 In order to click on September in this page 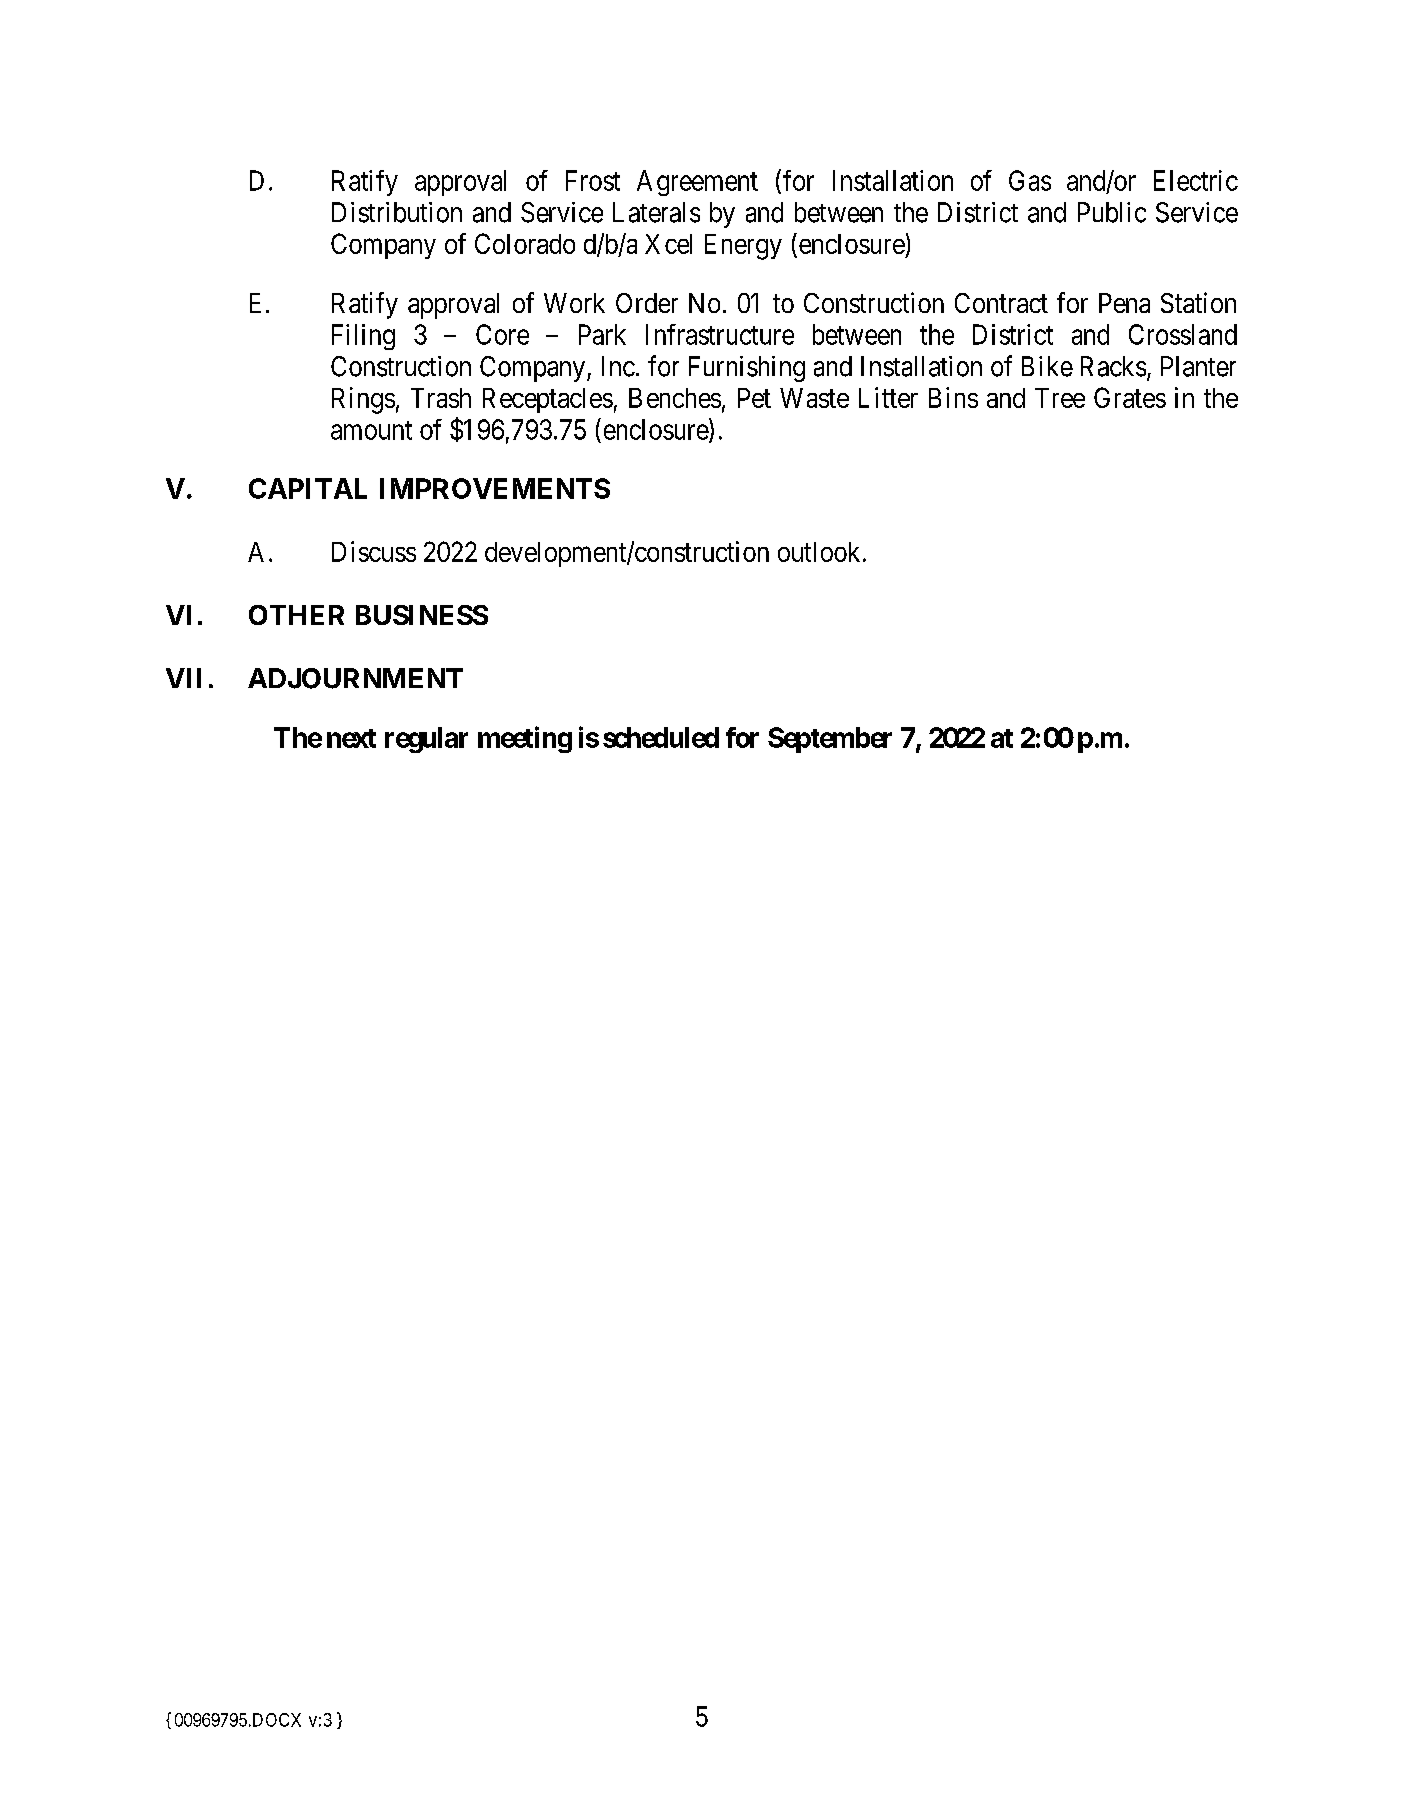, I will do `click(830, 740)`.
